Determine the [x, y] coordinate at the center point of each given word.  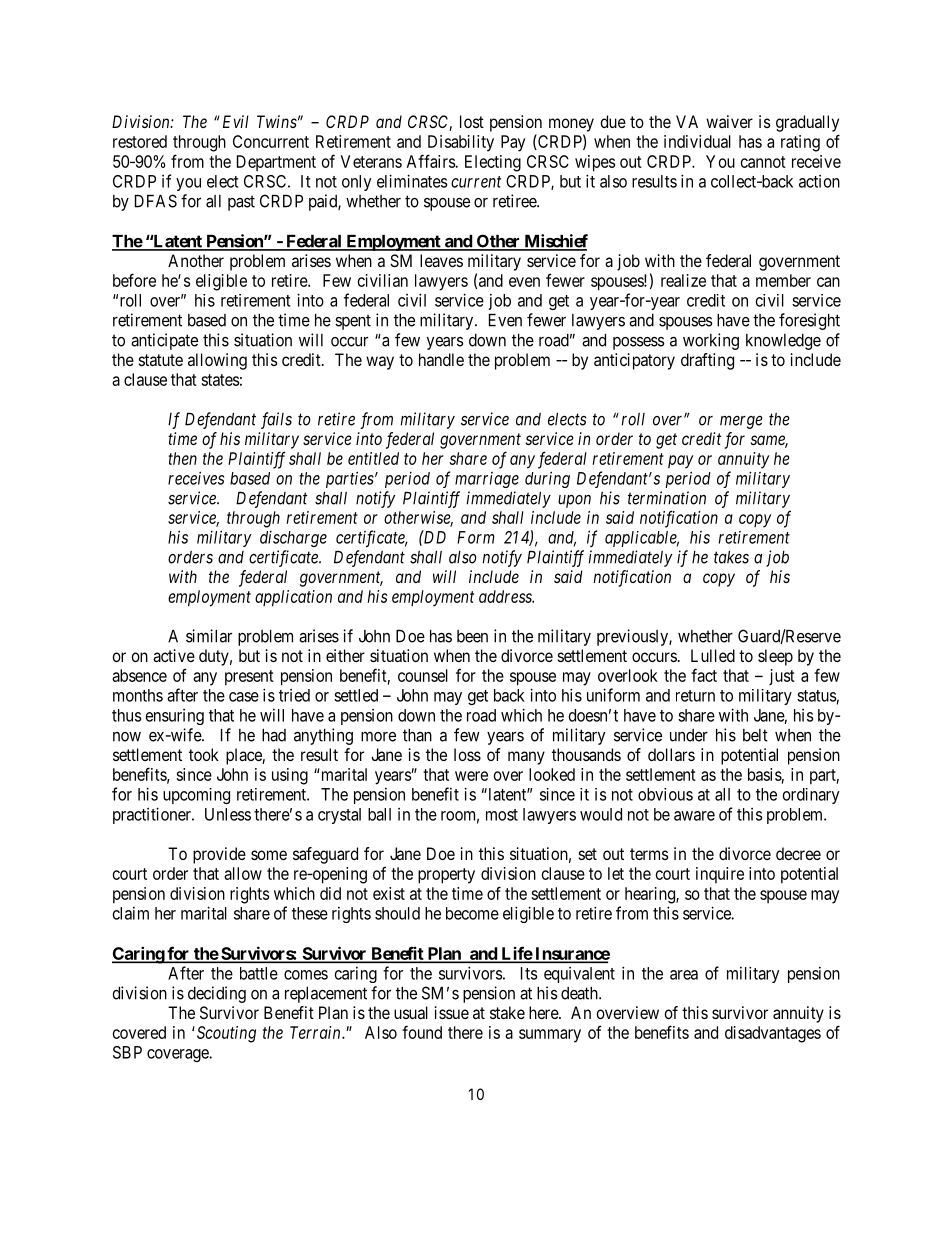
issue [452, 1012]
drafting [707, 361]
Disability [461, 143]
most [502, 815]
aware [694, 816]
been [472, 636]
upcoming [196, 796]
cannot [763, 162]
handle [441, 359]
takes [731, 557]
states [220, 380]
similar [209, 636]
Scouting [225, 1034]
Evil [236, 121]
